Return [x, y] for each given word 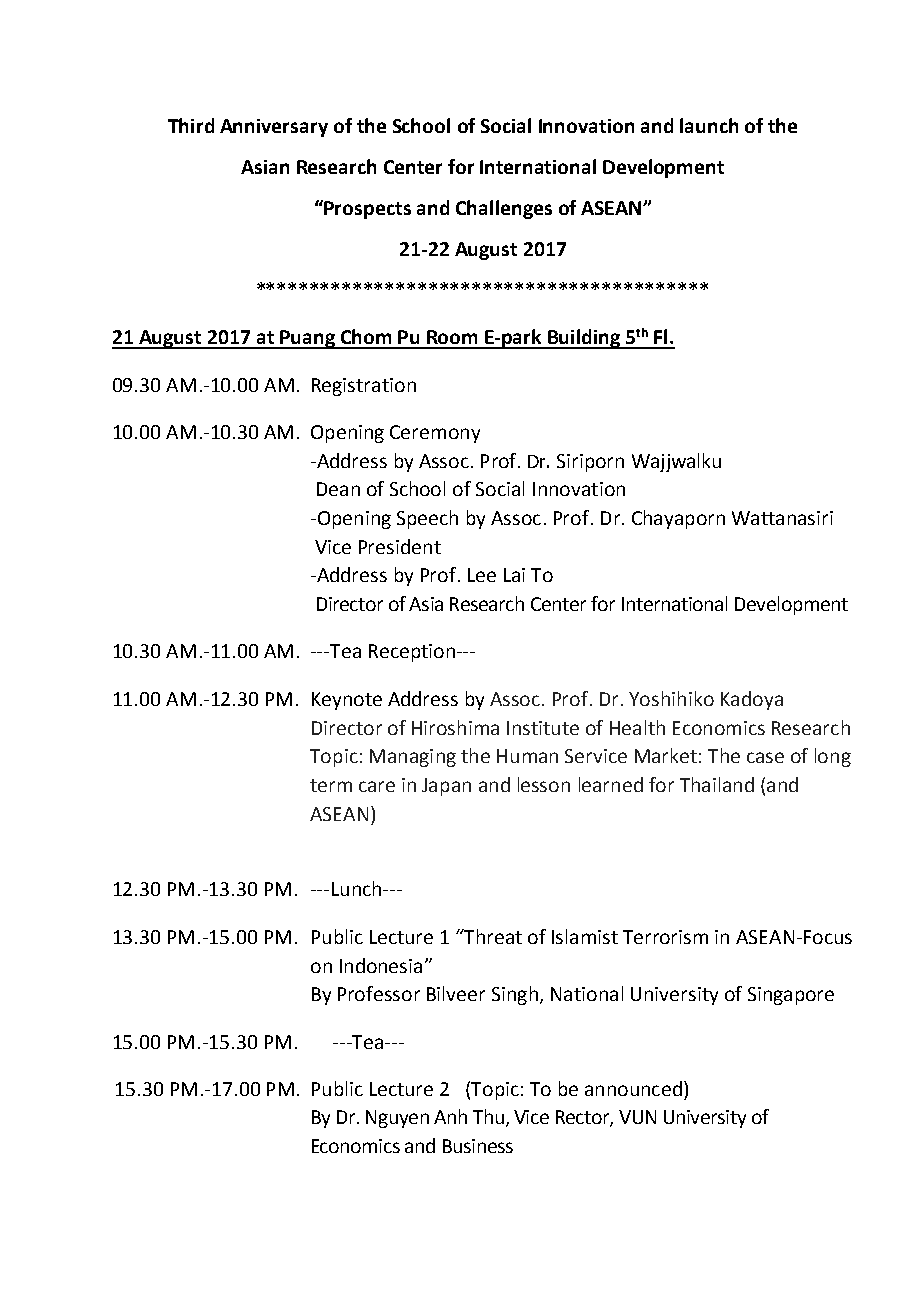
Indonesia [381, 965]
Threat [492, 936]
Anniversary [274, 128]
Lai [514, 575]
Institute [543, 728]
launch [709, 125]
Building [584, 339]
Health [637, 727]
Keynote [347, 701]
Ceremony [435, 434]
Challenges [504, 209]
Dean [338, 489]
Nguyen [397, 1119]
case [765, 757]
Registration [364, 387]
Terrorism [665, 937]
